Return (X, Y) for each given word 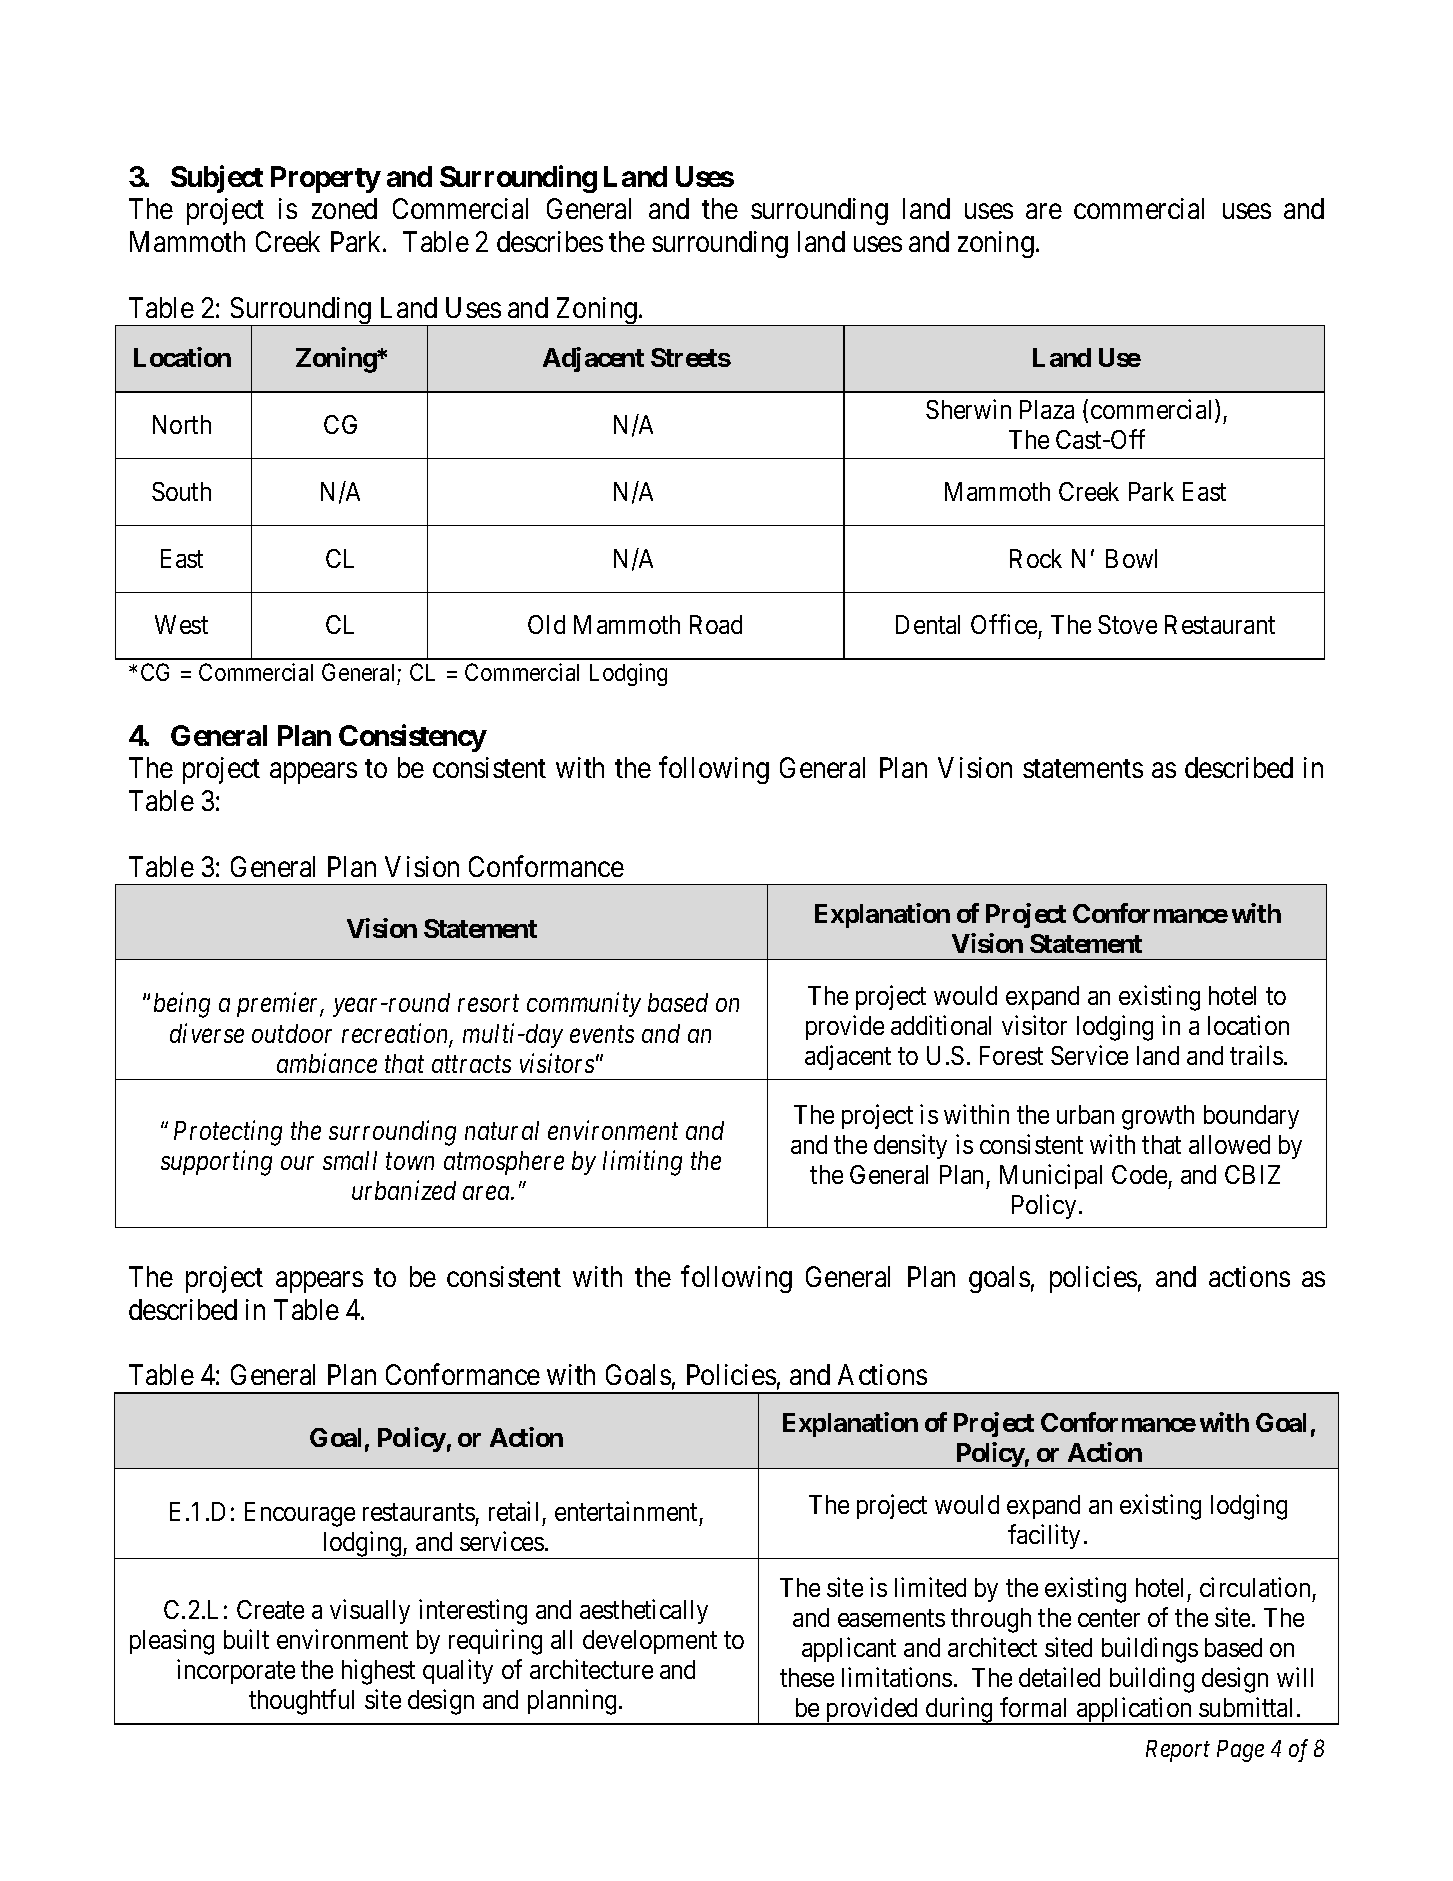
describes (550, 241)
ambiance (327, 1063)
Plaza (1047, 409)
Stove (1127, 624)
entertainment (626, 1511)
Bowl (1131, 558)
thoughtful (301, 1702)
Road (716, 624)
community (584, 1005)
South (181, 491)
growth (1158, 1117)
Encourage (300, 1514)
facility (1044, 1536)
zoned (344, 208)
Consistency (412, 738)
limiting (642, 1163)
